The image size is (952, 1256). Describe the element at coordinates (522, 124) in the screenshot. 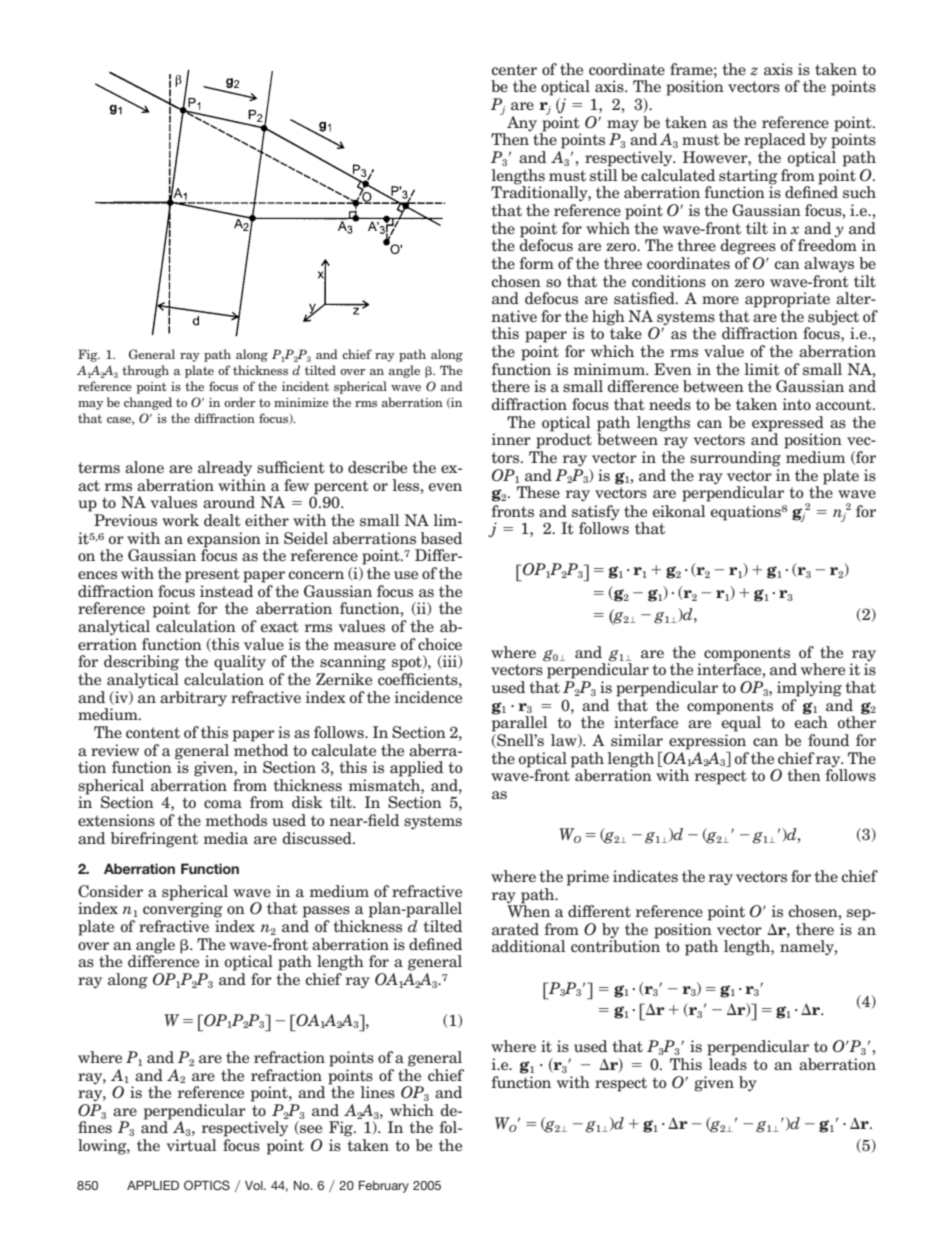

I see `Any` at that location.
